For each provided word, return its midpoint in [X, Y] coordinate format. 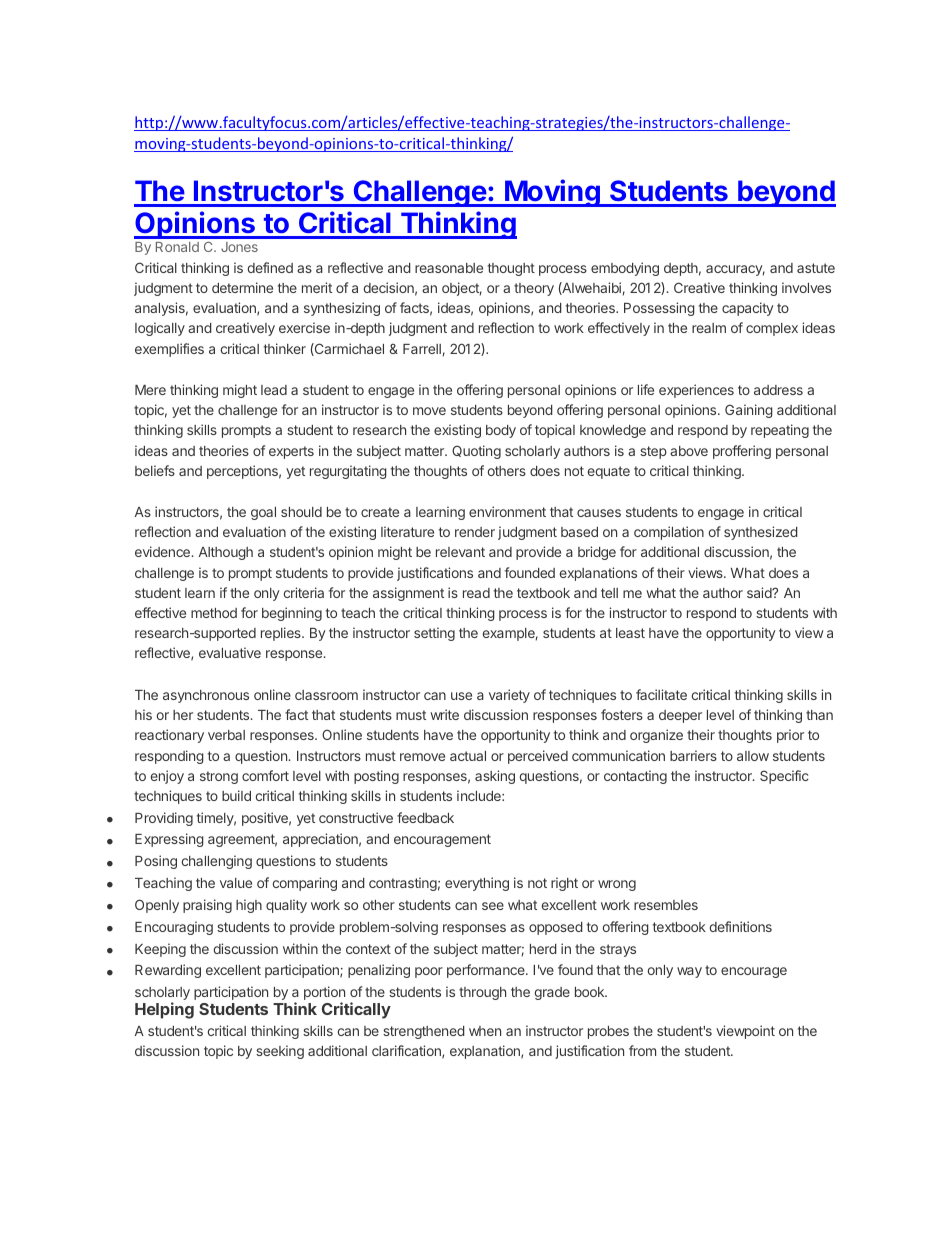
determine [242, 287]
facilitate [661, 694]
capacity [748, 309]
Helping [164, 1010]
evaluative [230, 652]
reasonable [449, 268]
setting [434, 634]
